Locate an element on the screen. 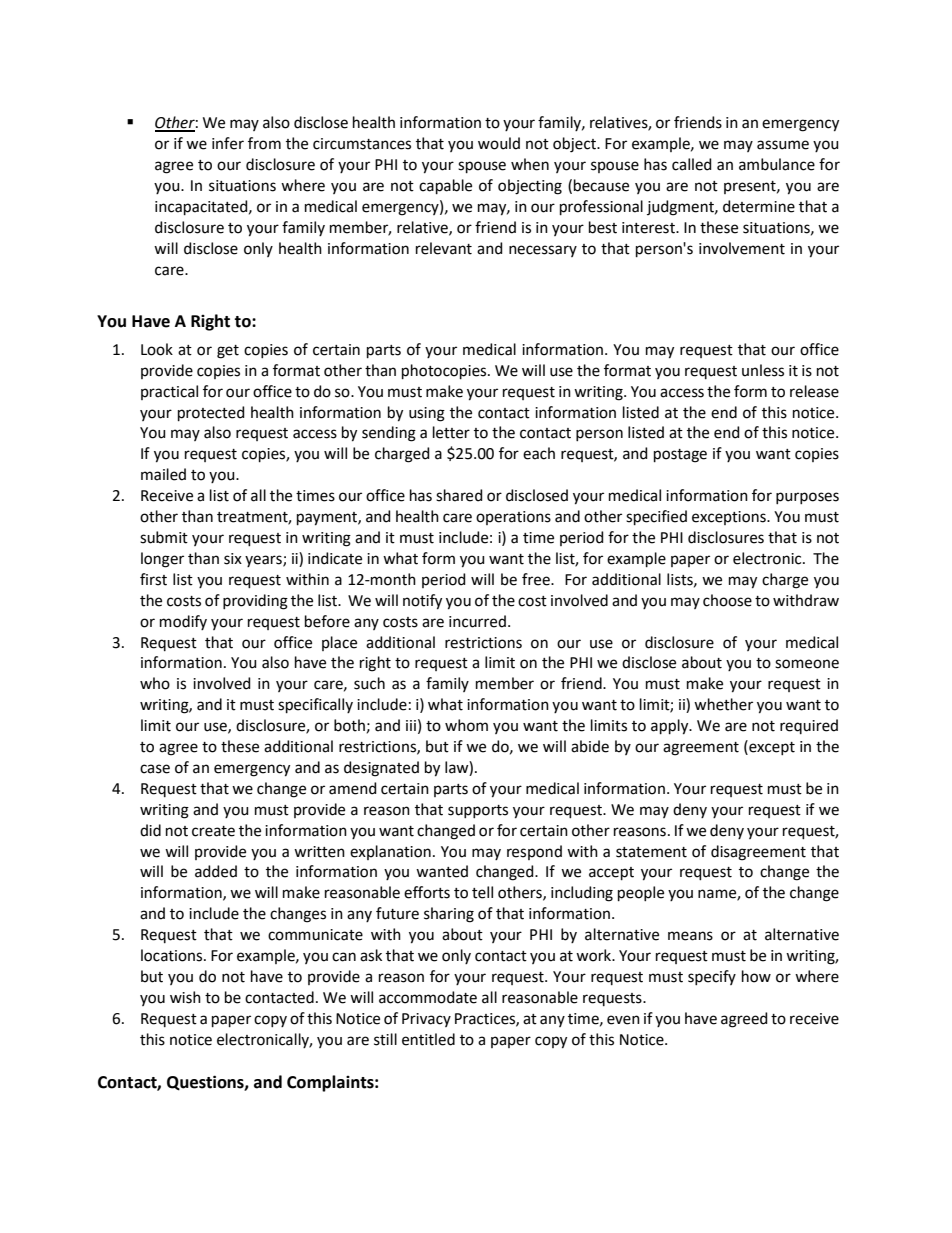 The width and height of the screenshot is (952, 1233). ambulance is located at coordinates (777, 164).
